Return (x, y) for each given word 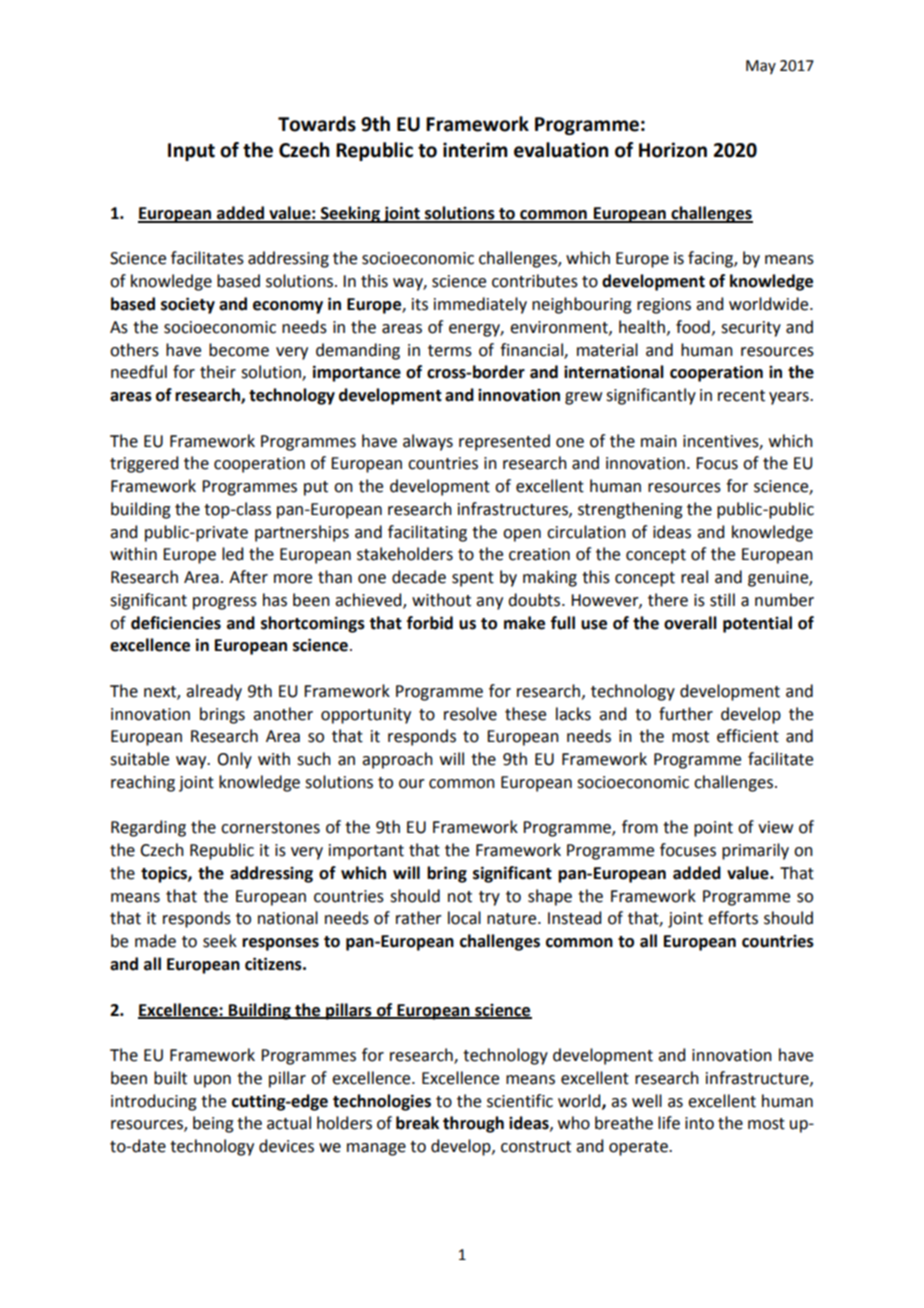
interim (475, 150)
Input (191, 152)
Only (234, 760)
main (659, 441)
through (473, 1124)
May (761, 67)
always (428, 442)
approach (397, 760)
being (213, 1124)
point (713, 829)
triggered (144, 464)
